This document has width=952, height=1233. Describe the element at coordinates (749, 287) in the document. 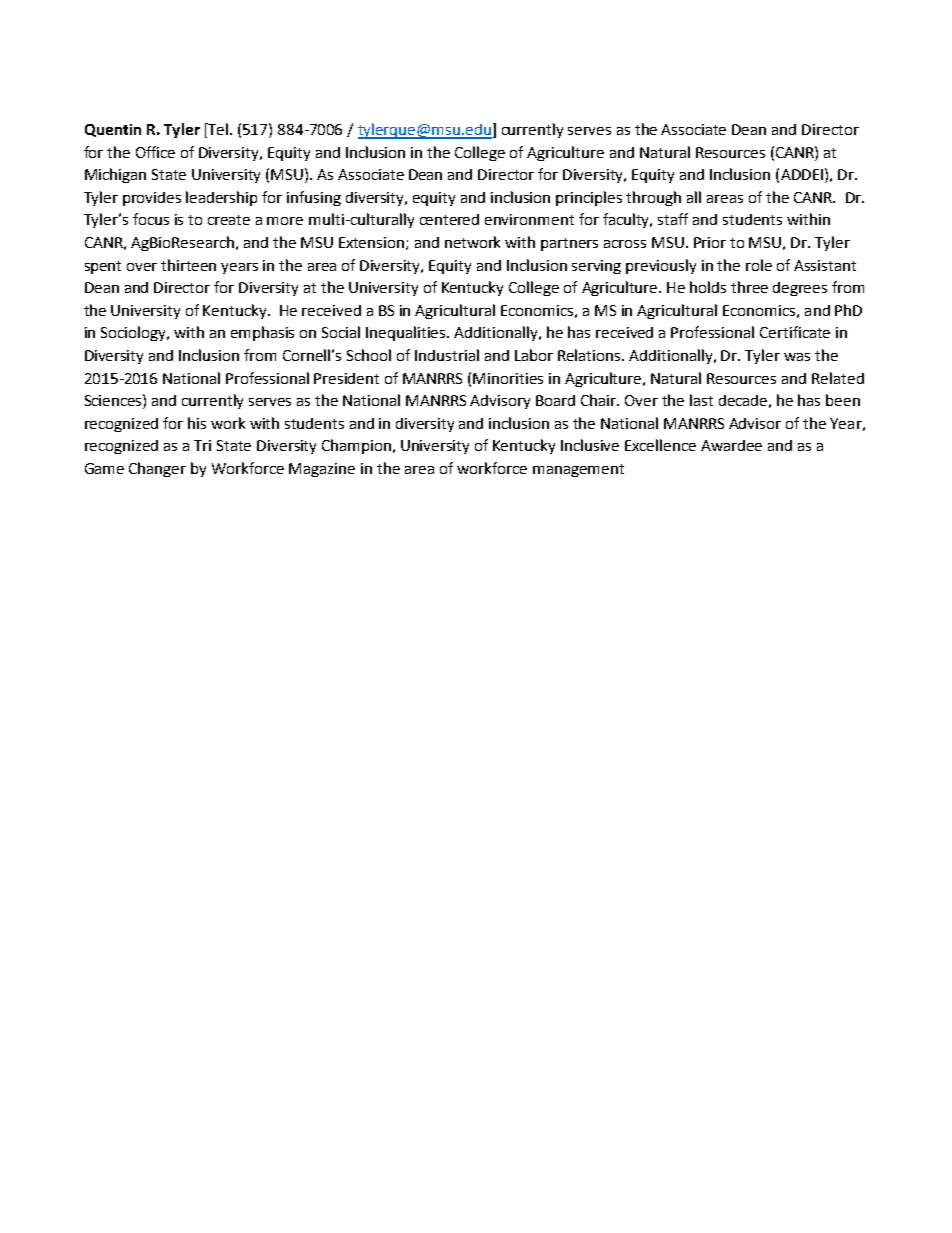

I see `three` at that location.
